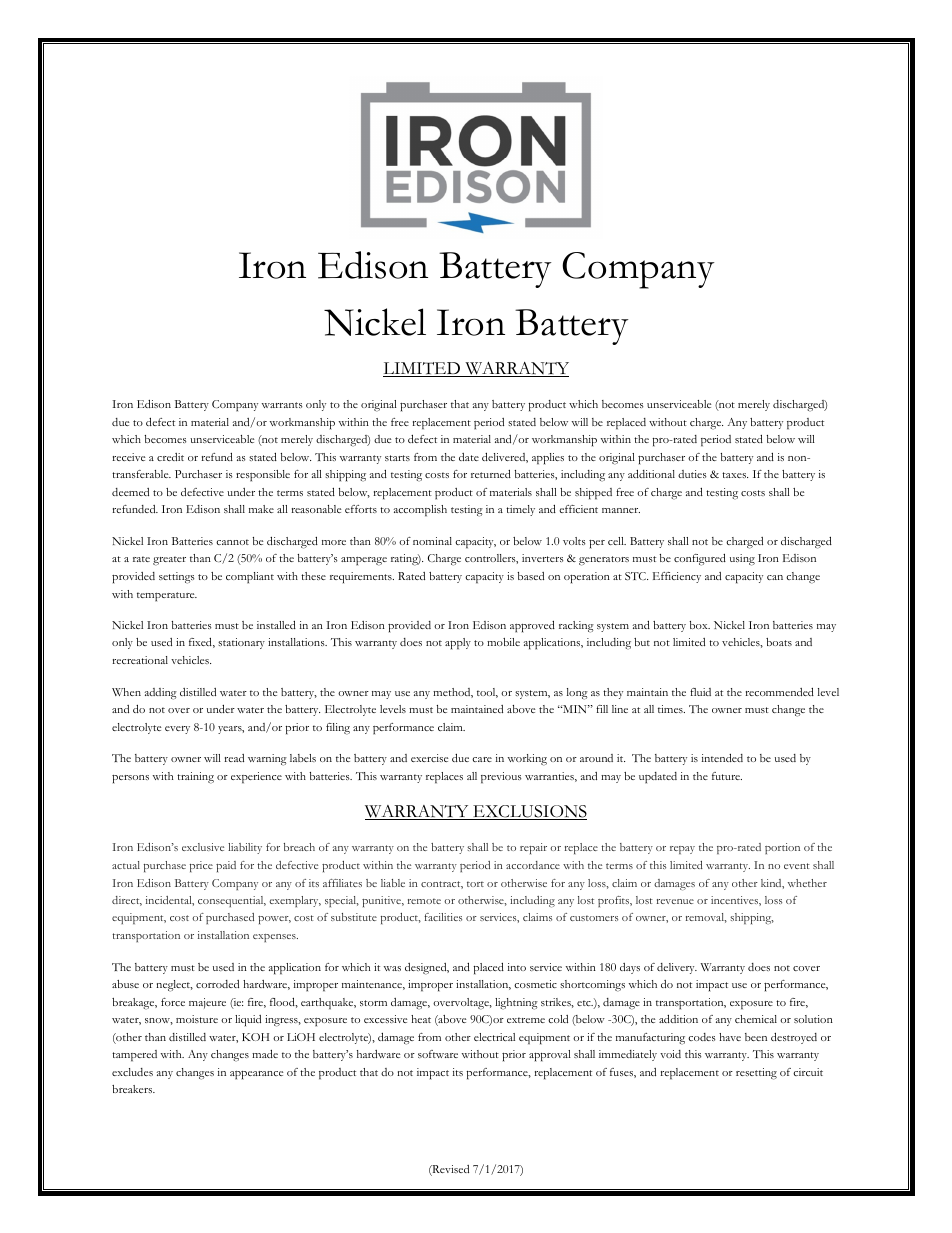 The image size is (952, 1233). I want to click on starts, so click(397, 458).
